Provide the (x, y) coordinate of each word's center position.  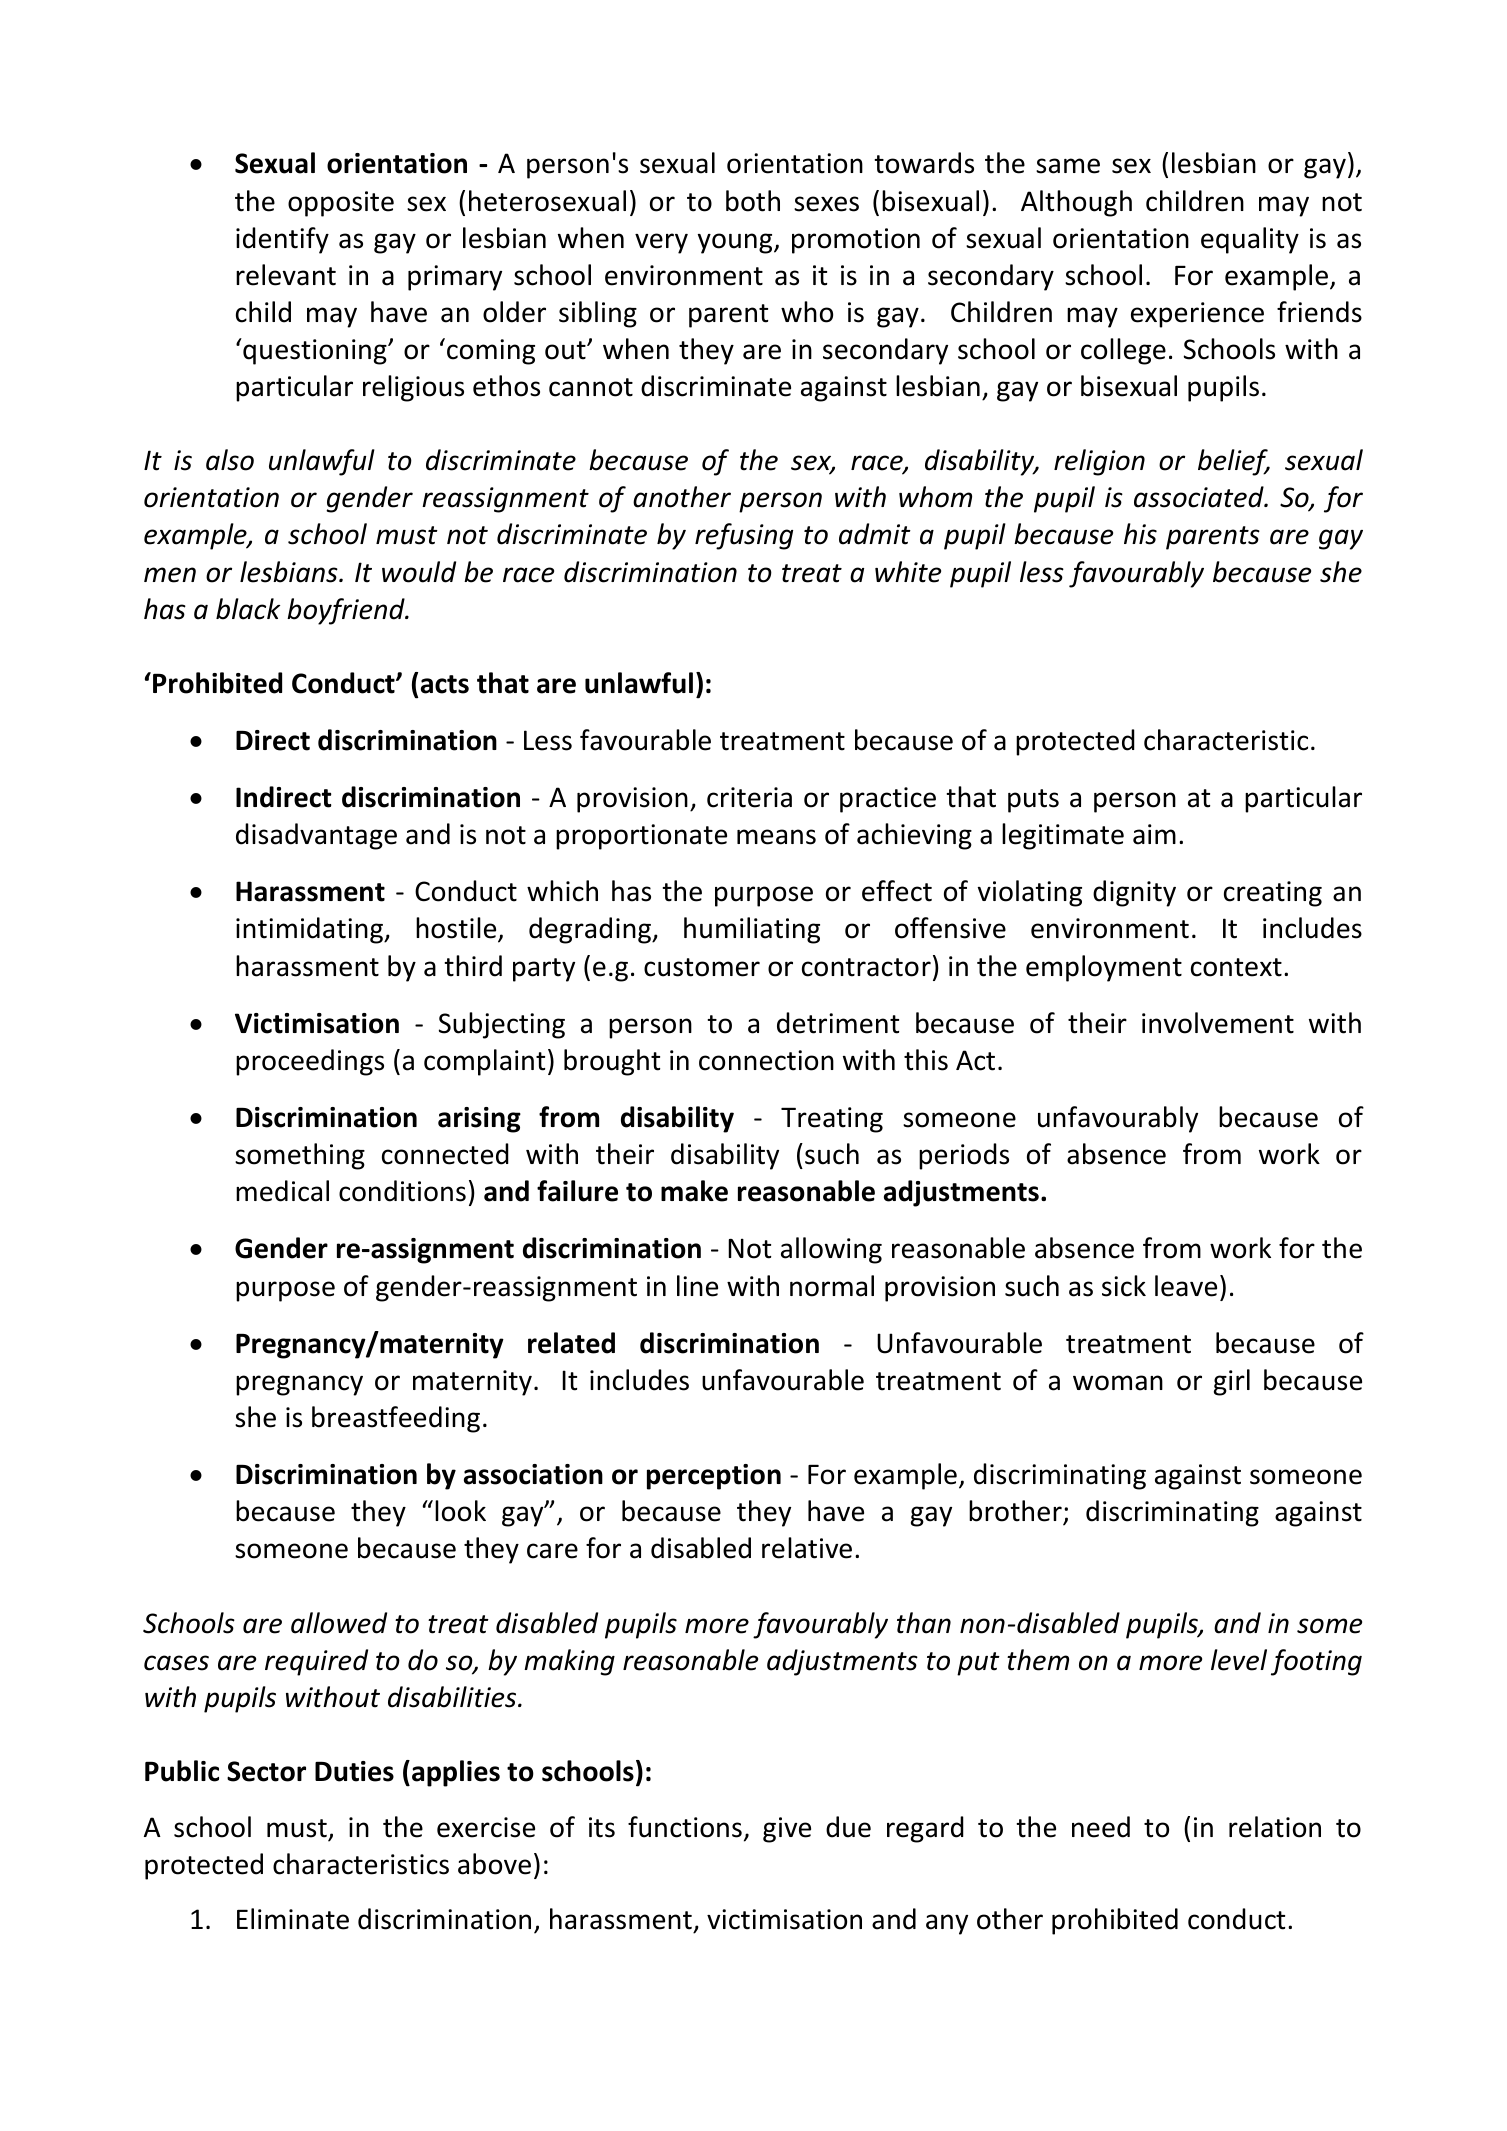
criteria (749, 797)
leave (1186, 1286)
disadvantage (316, 836)
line (697, 1286)
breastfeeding (396, 1419)
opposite (341, 204)
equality (1250, 240)
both (753, 201)
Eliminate (293, 1919)
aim (1154, 834)
